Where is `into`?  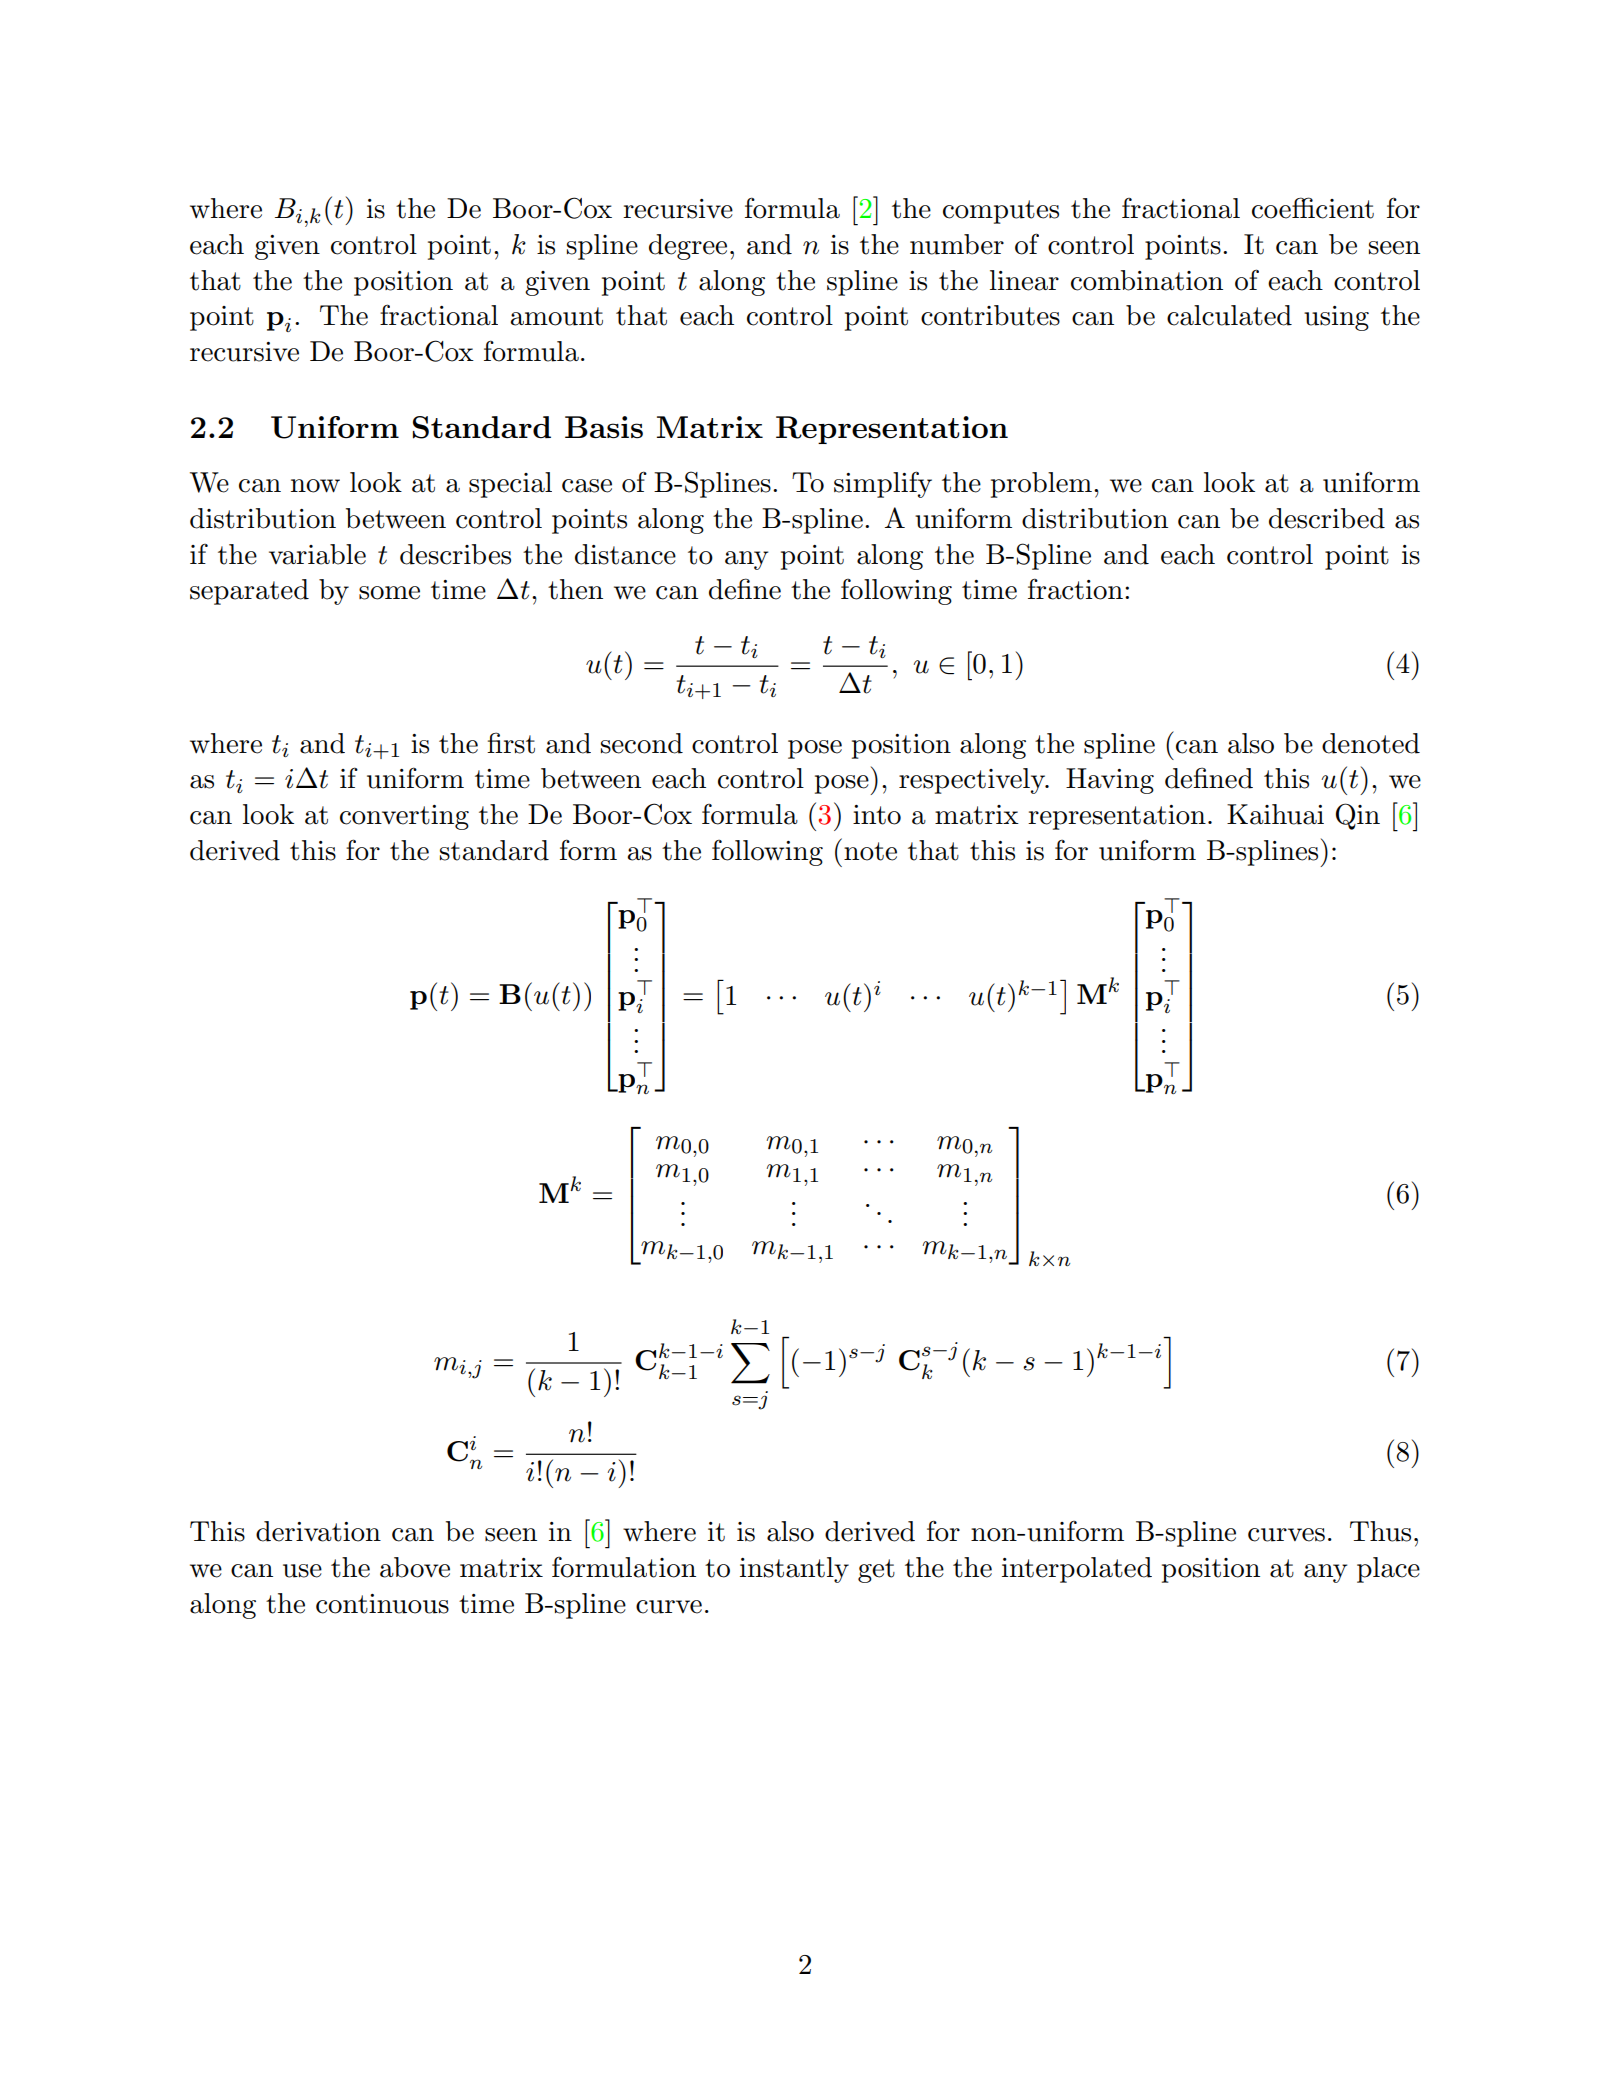
into is located at coordinates (877, 815).
